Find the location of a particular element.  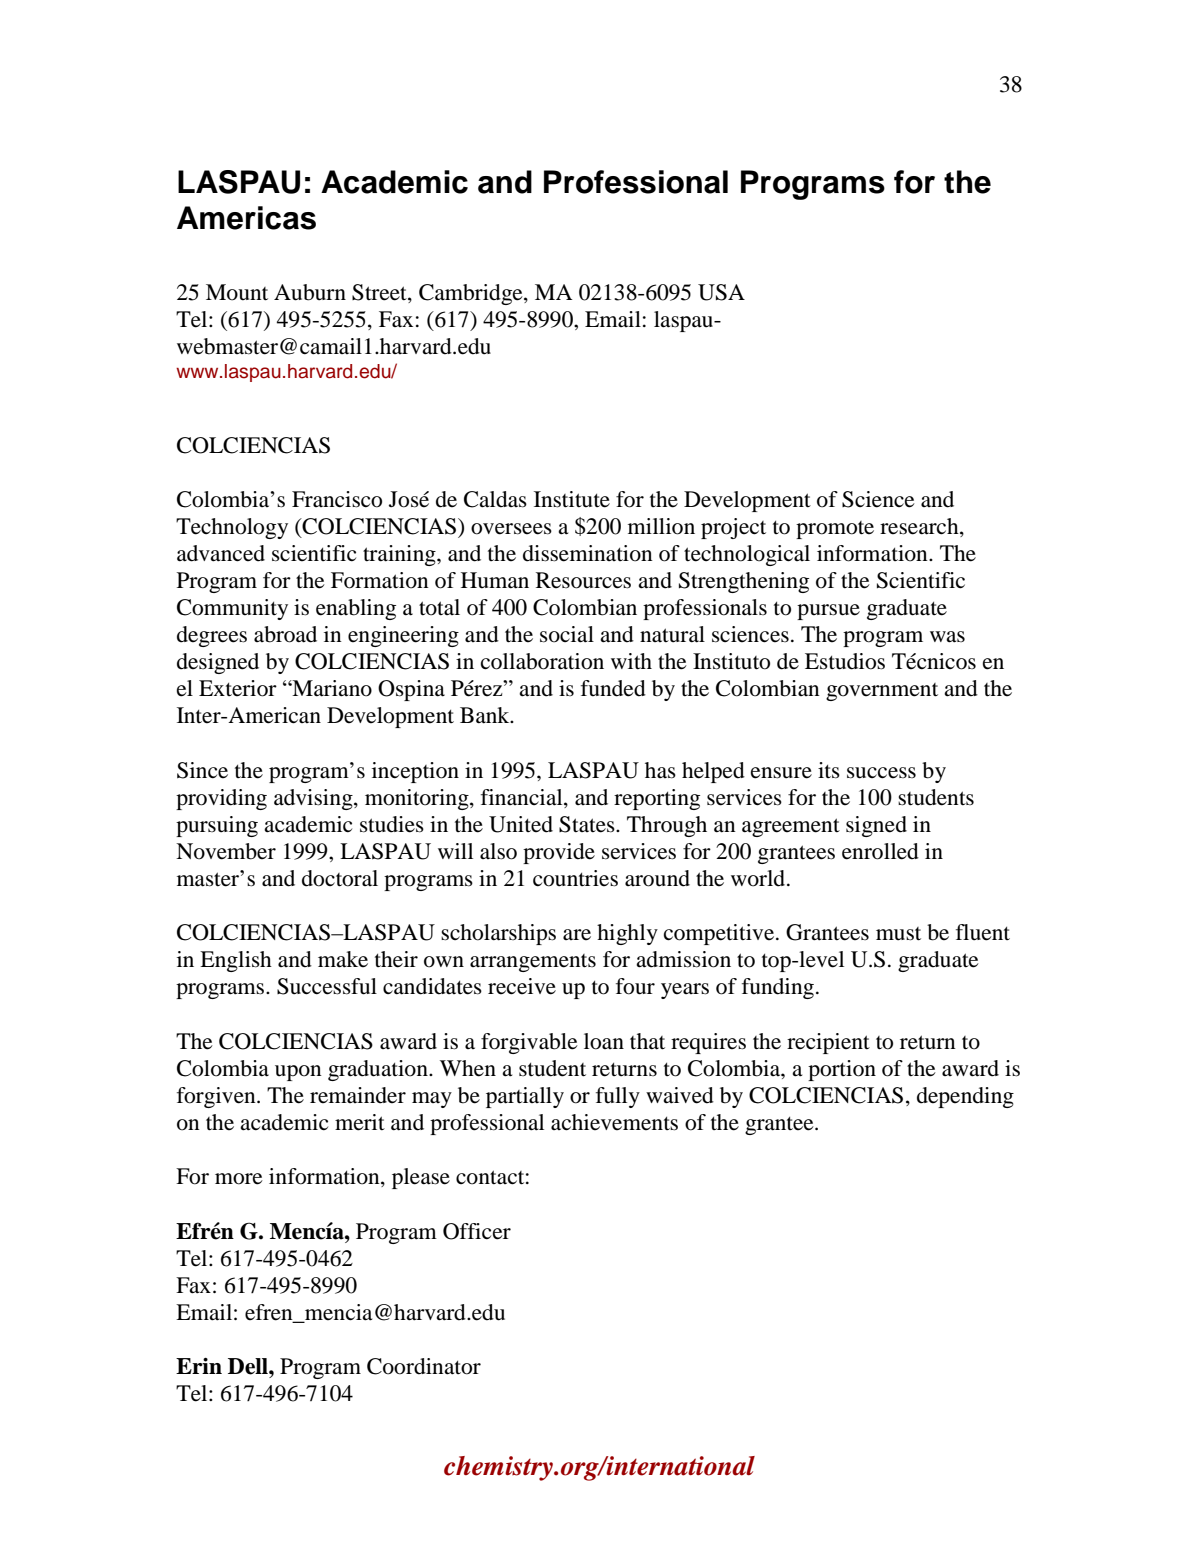

make is located at coordinates (343, 959).
